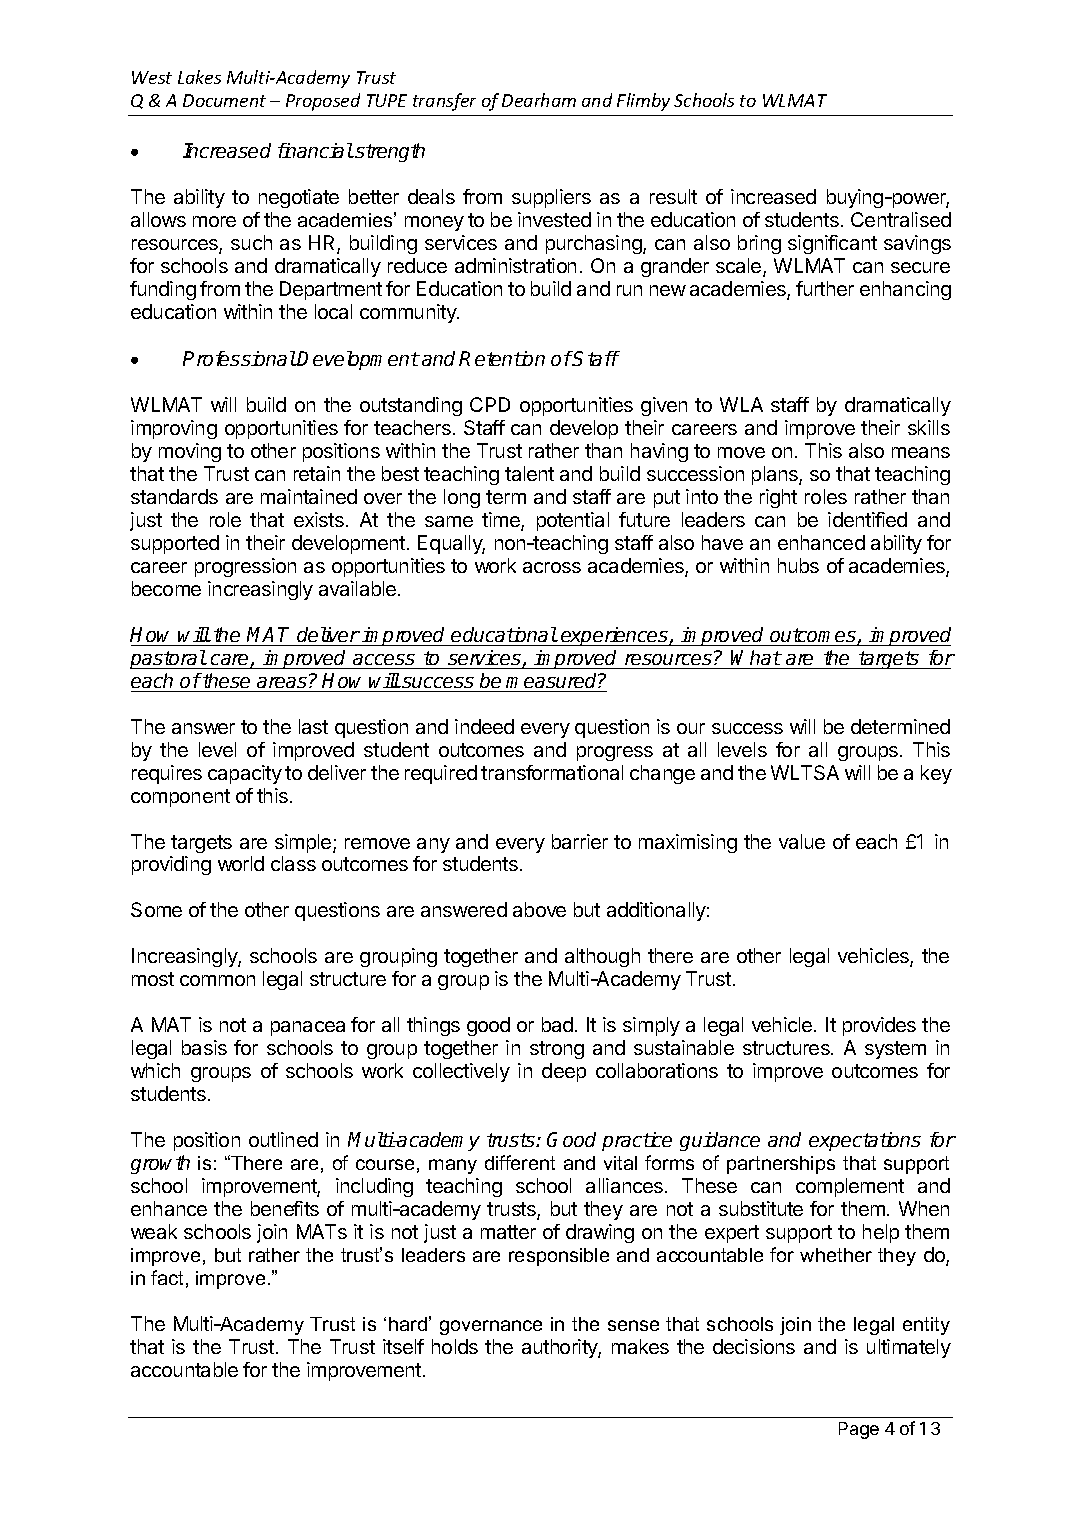 Image resolution: width=1081 pixels, height=1529 pixels. I want to click on talent, so click(529, 473).
